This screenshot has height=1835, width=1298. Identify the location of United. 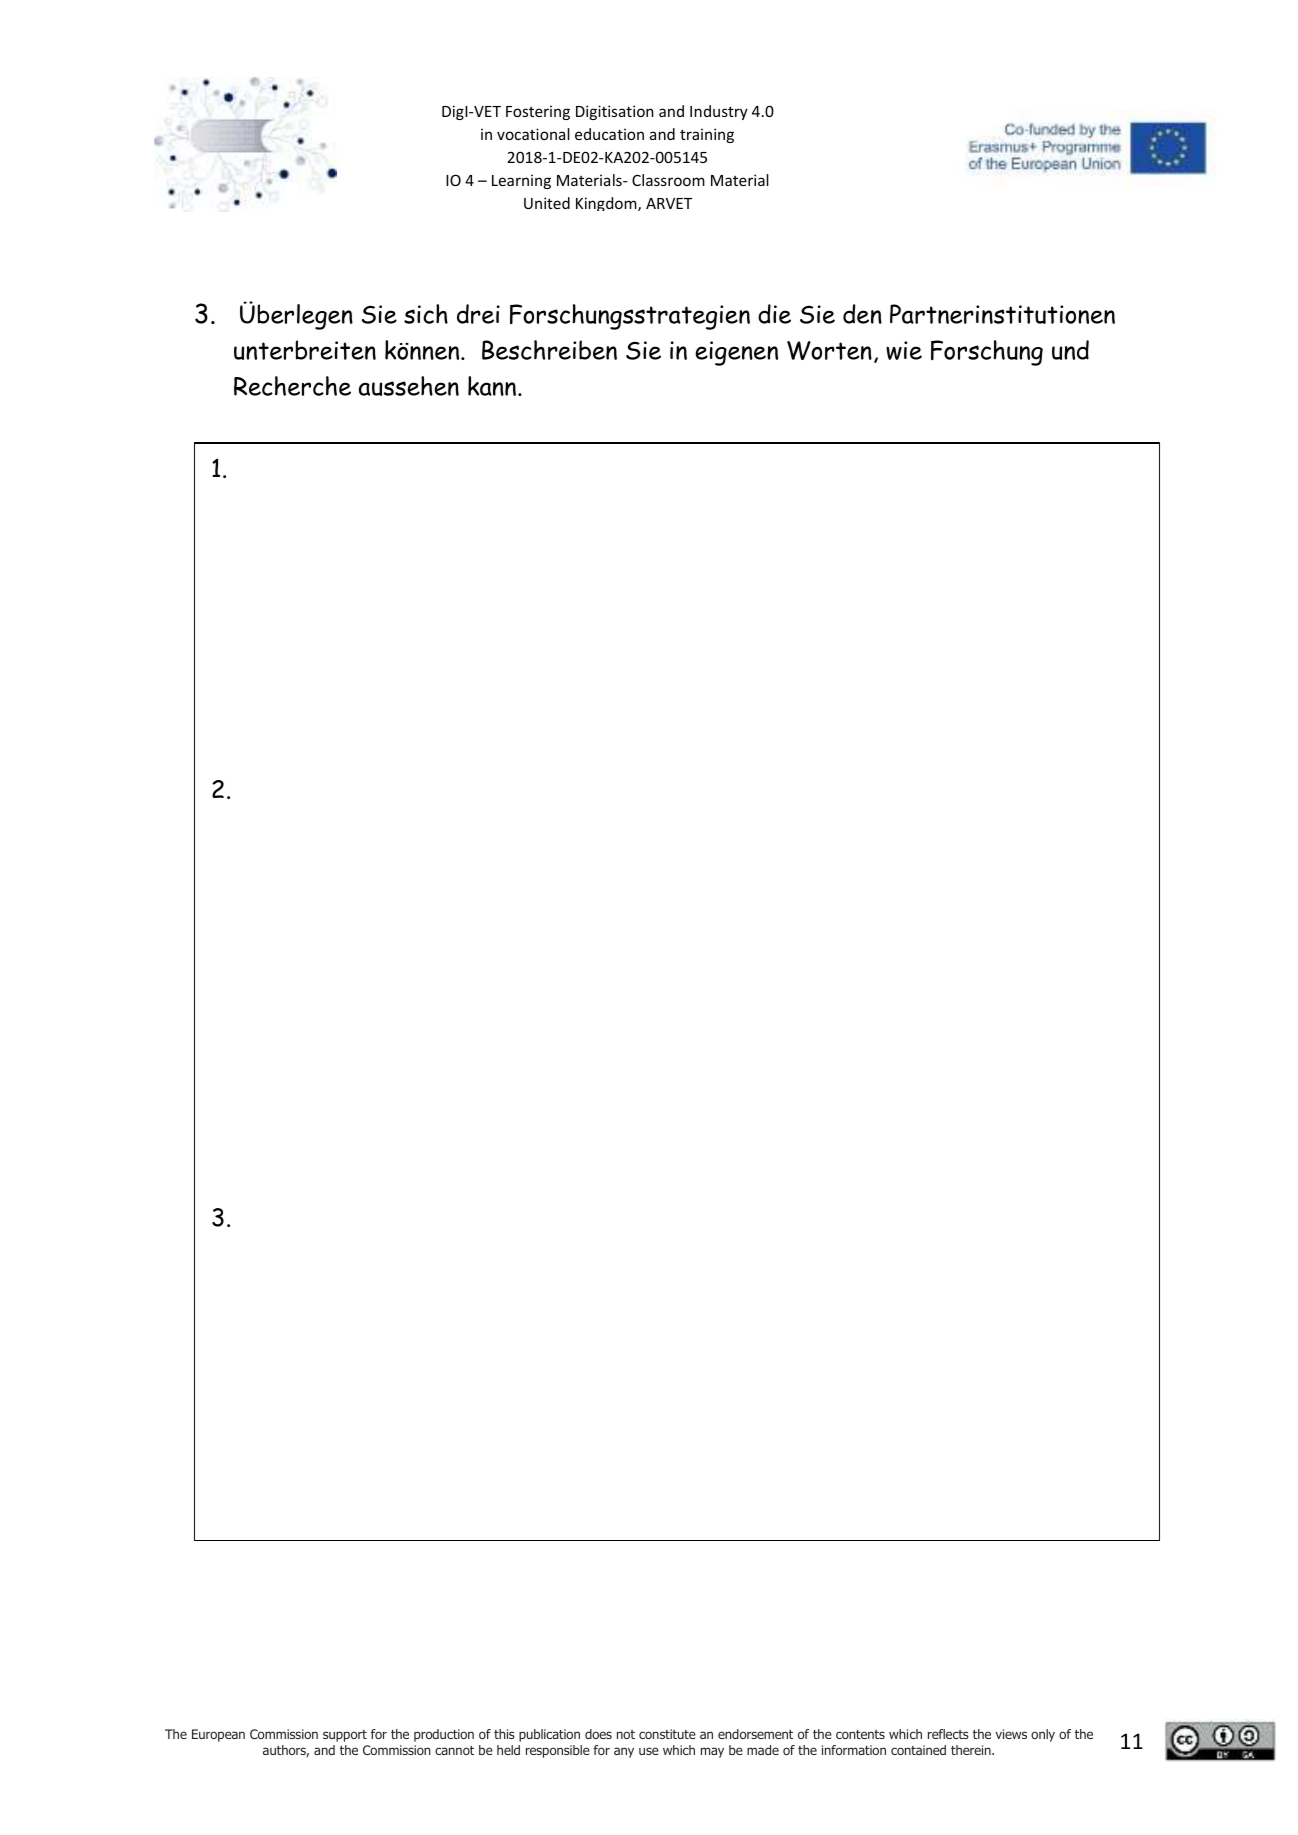
(547, 203).
